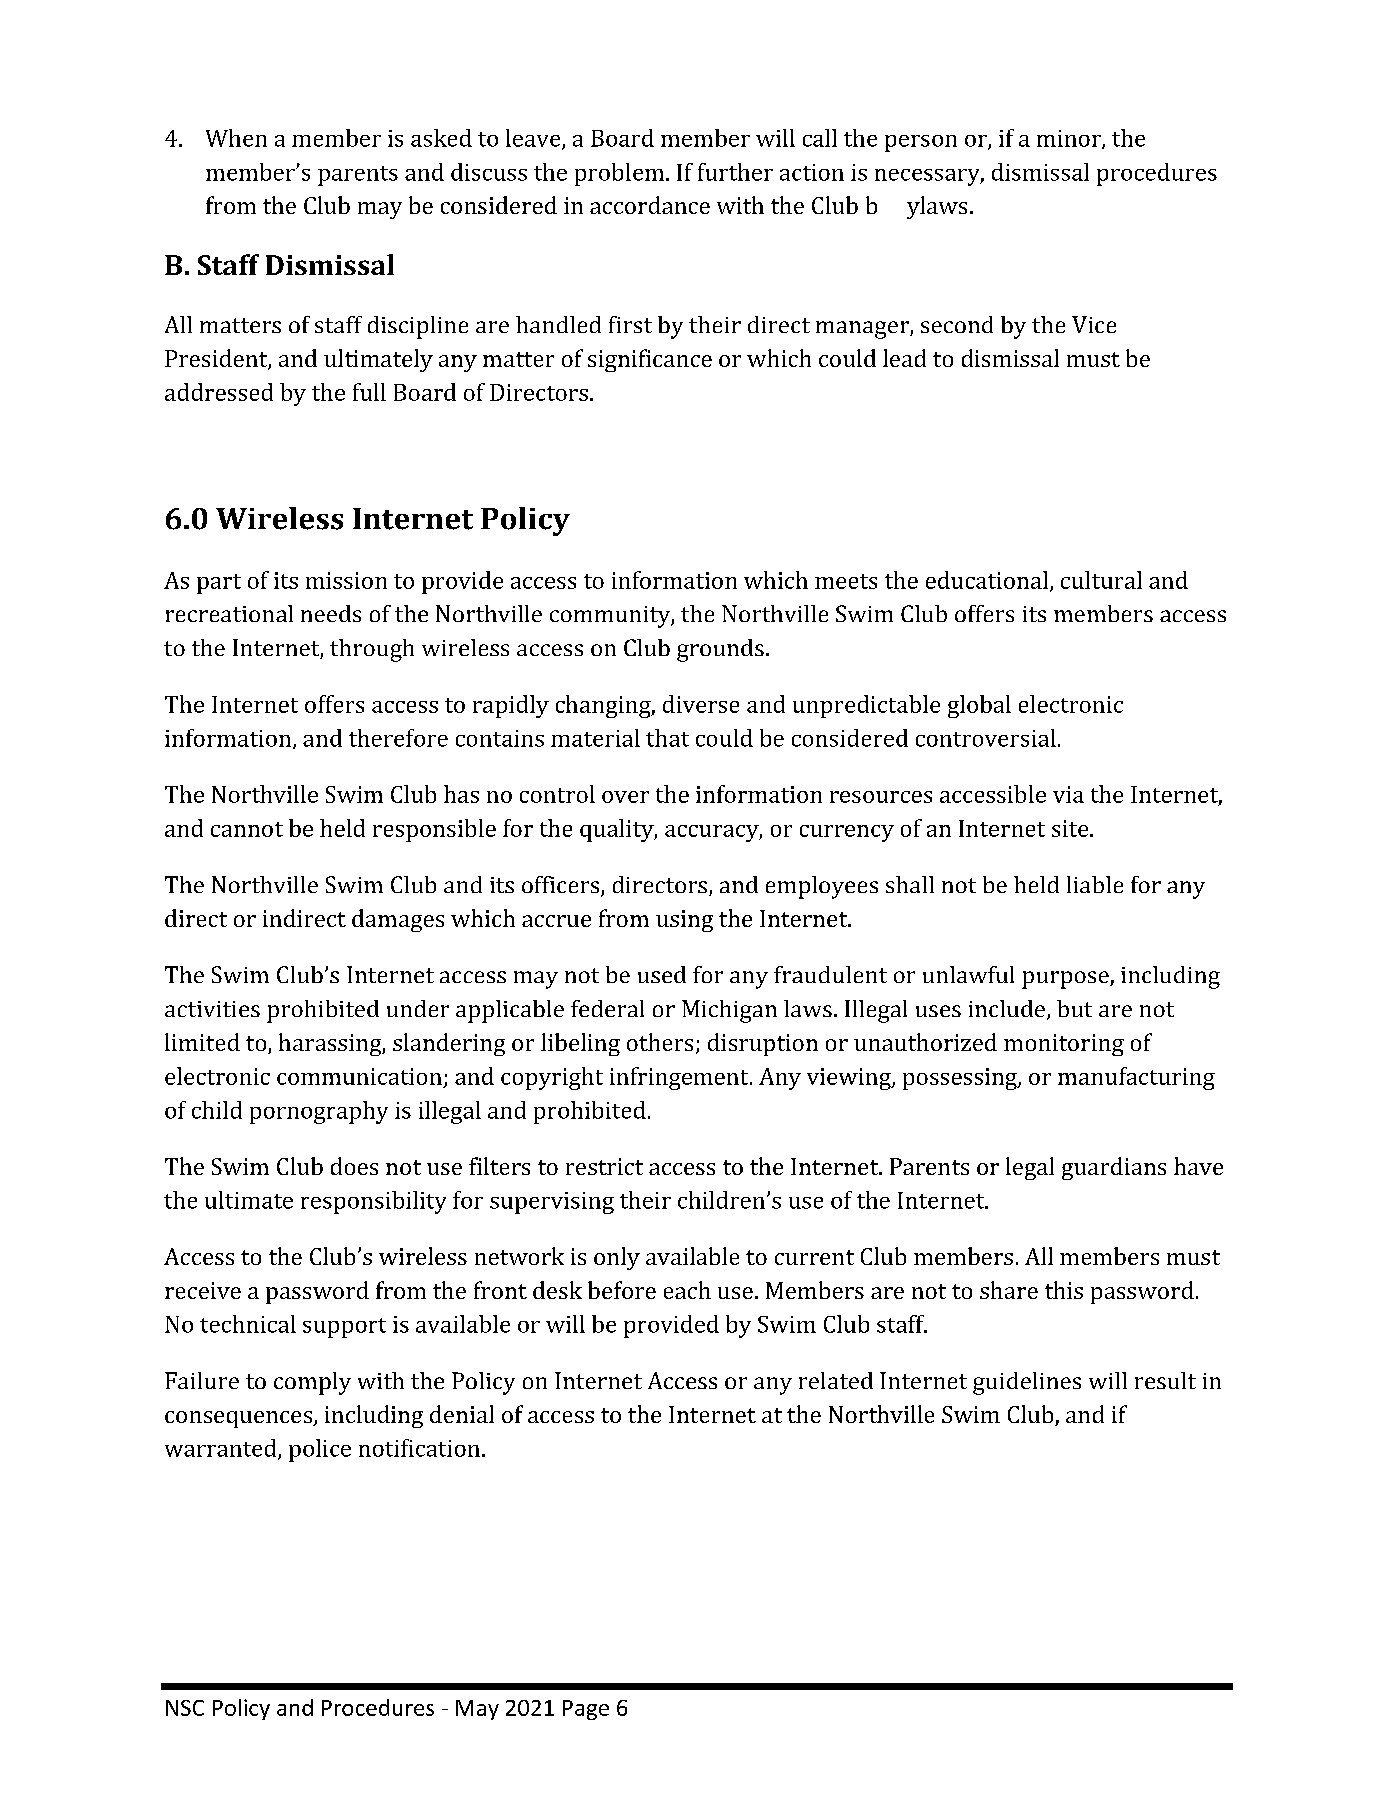  Describe the element at coordinates (354, 1166) in the screenshot. I see `does` at that location.
